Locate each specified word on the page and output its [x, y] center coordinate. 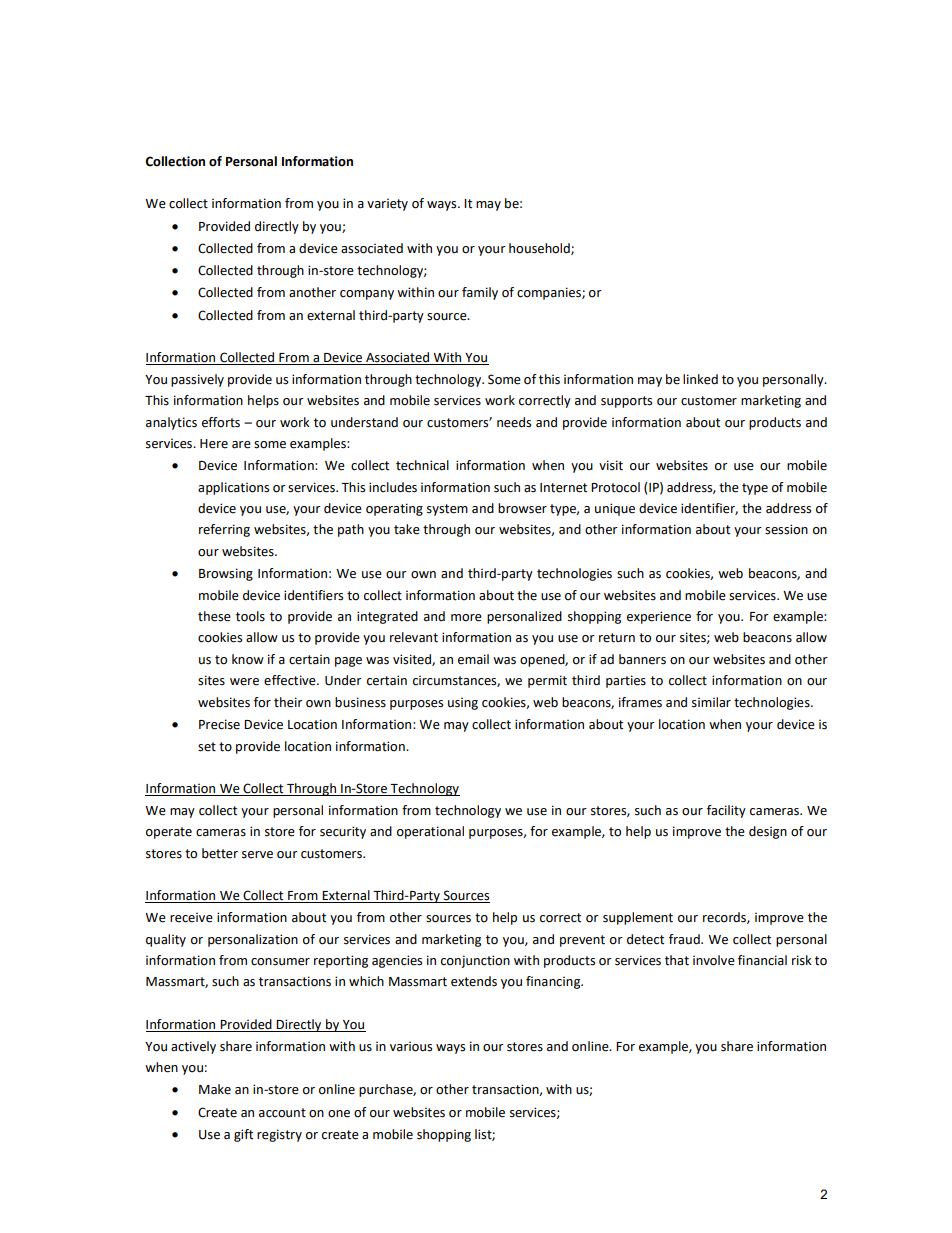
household [540, 249]
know [248, 659]
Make [215, 1089]
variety [387, 205]
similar [711, 702]
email [473, 659]
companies [550, 293]
